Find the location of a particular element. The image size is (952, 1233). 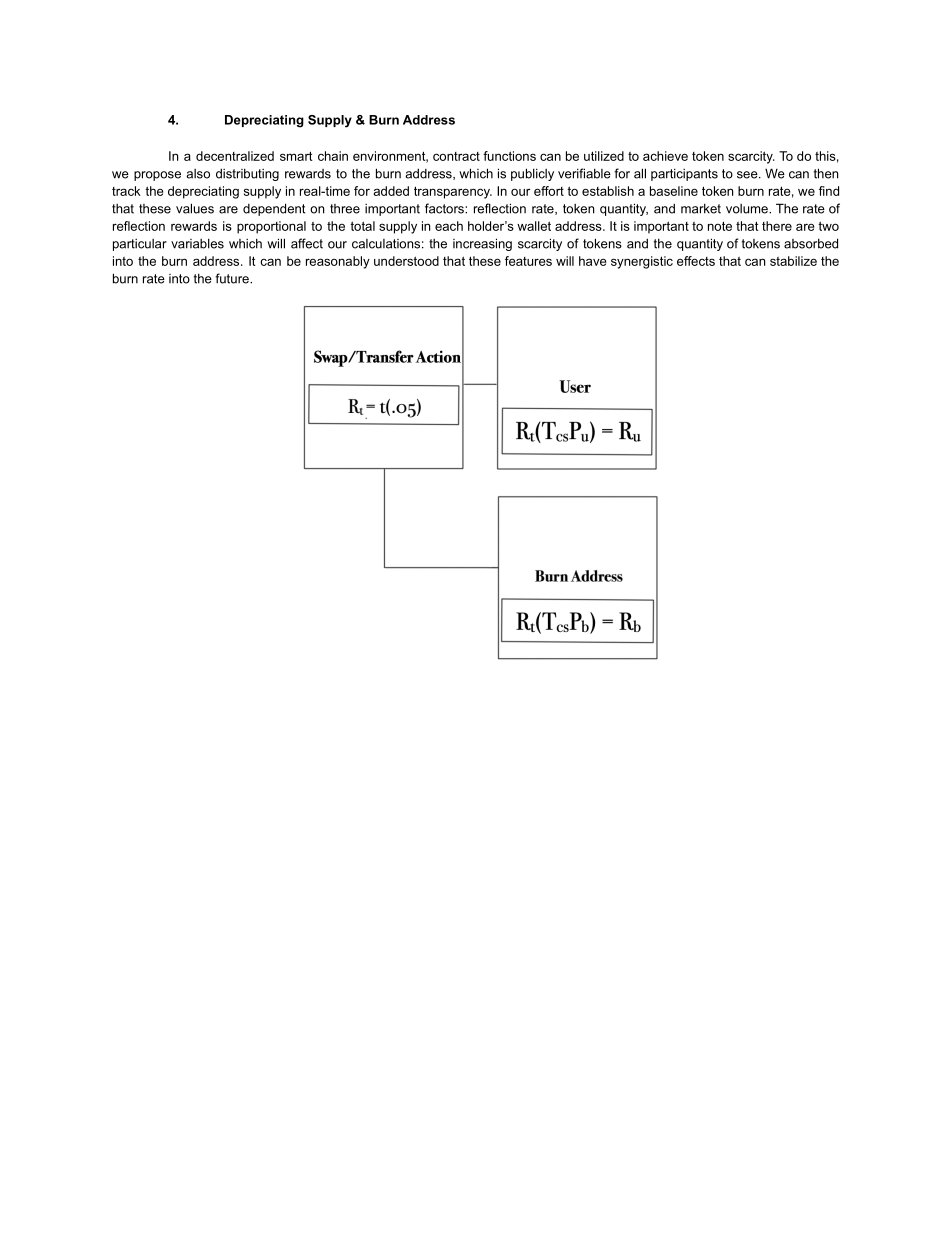

achieve is located at coordinates (665, 156).
